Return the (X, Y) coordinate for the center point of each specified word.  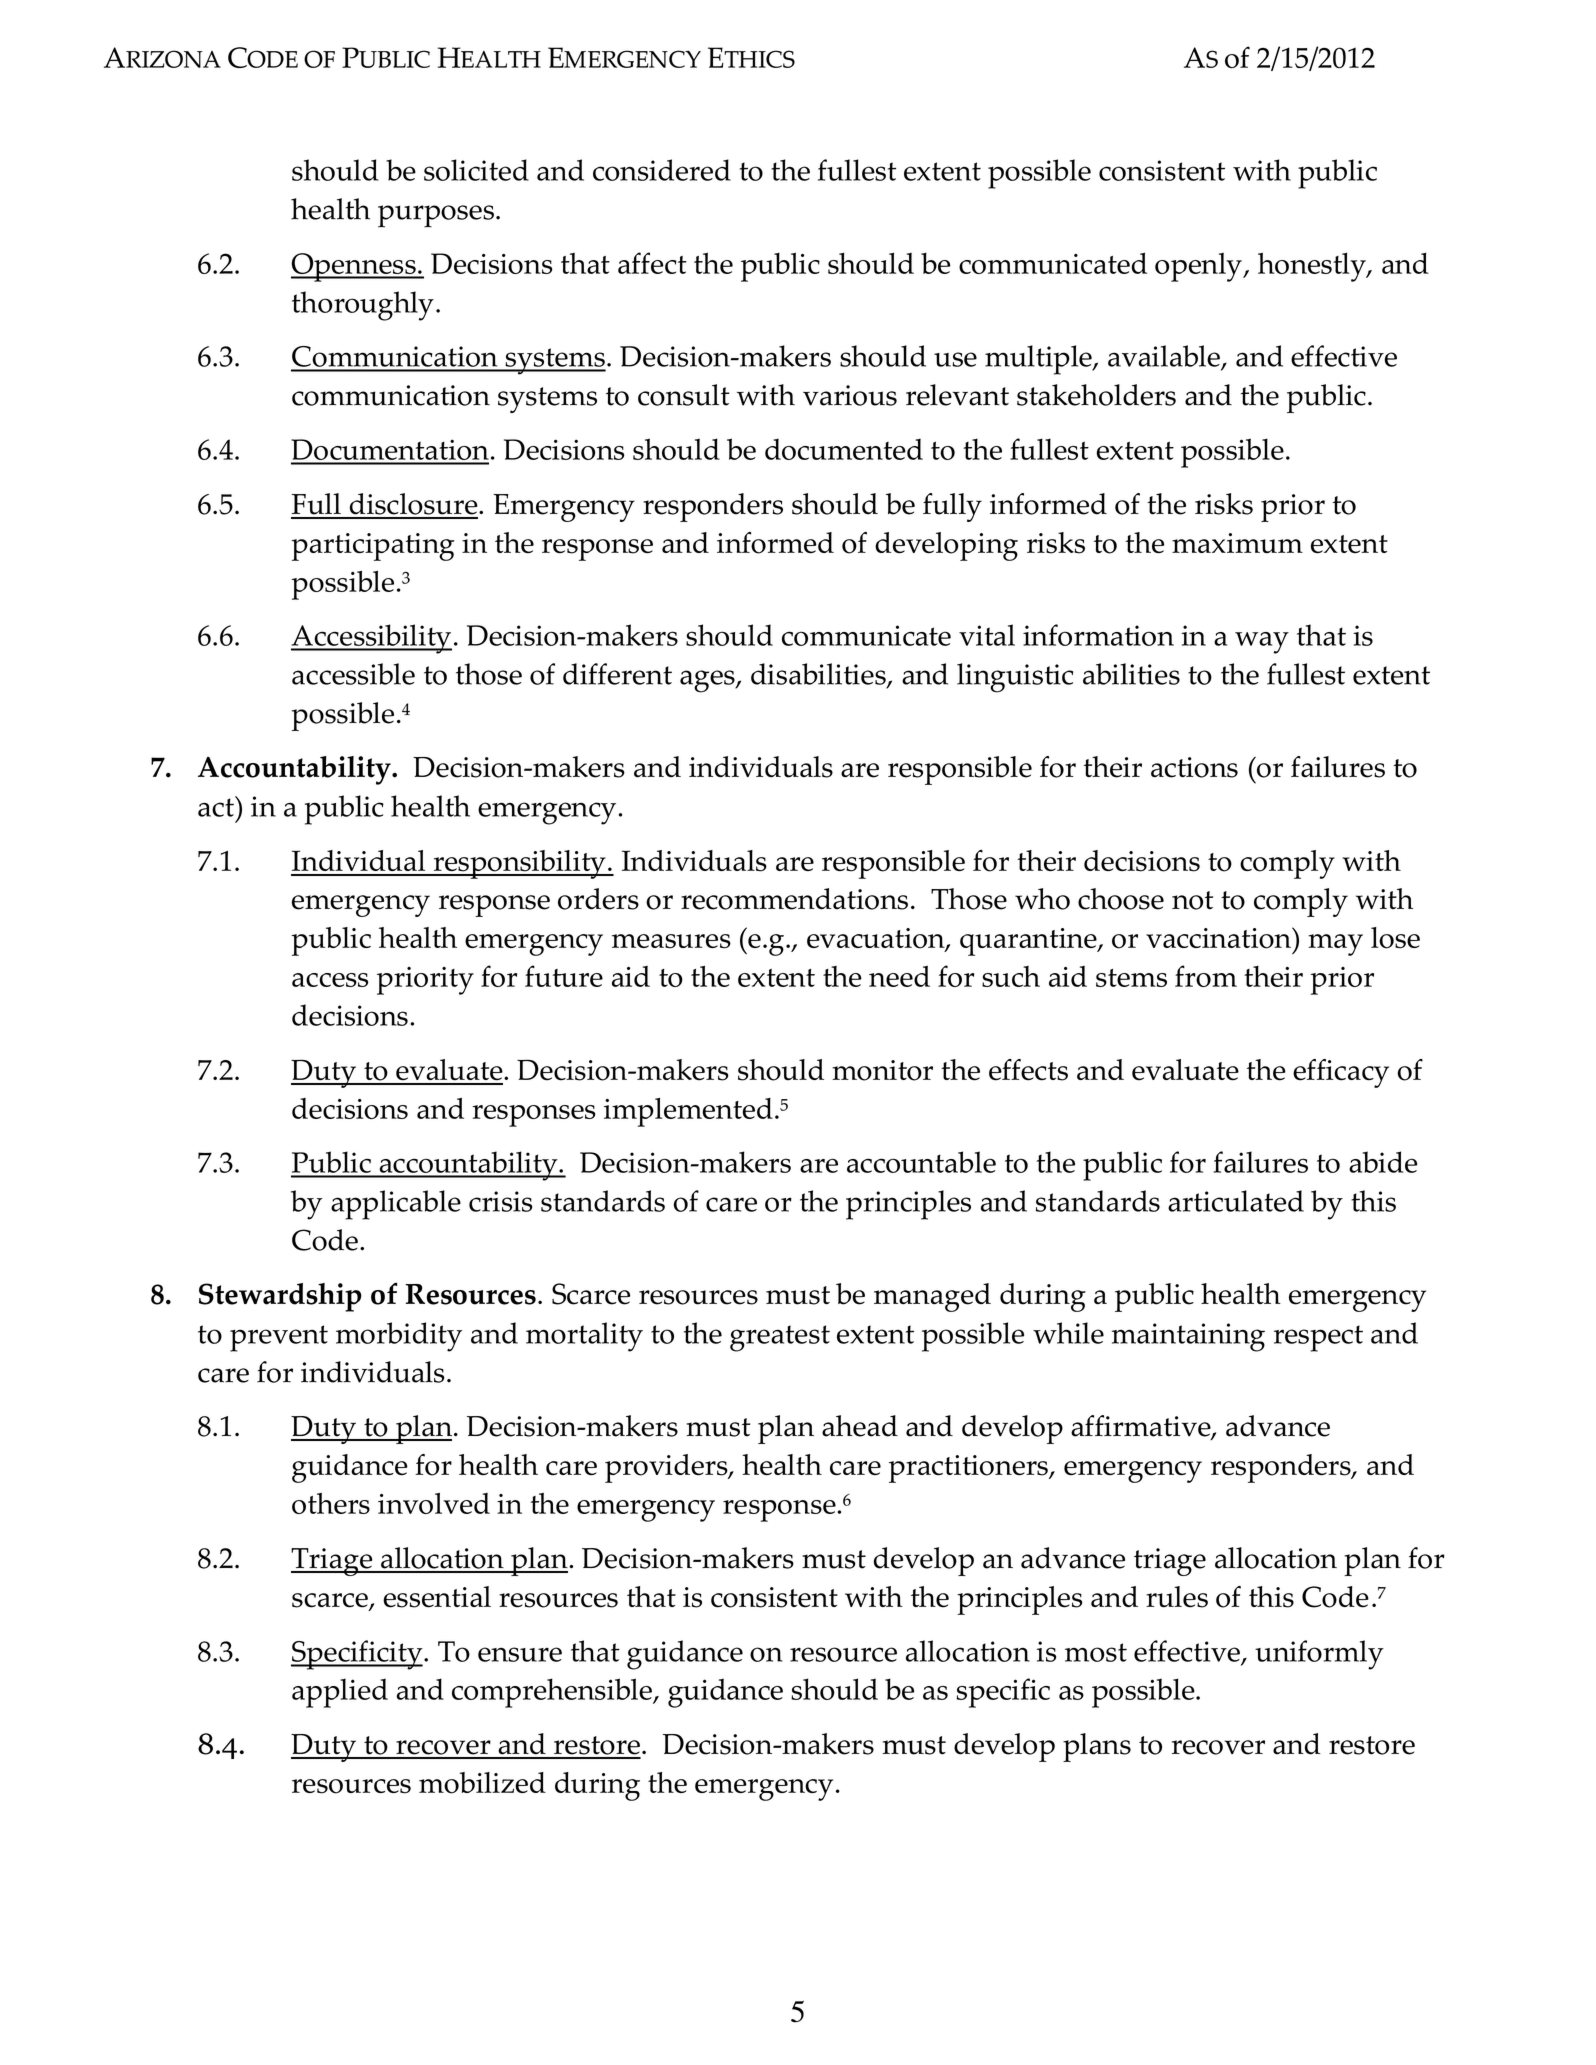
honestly (1313, 267)
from (1206, 976)
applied (340, 1693)
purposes (436, 216)
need (899, 976)
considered (662, 170)
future (564, 976)
